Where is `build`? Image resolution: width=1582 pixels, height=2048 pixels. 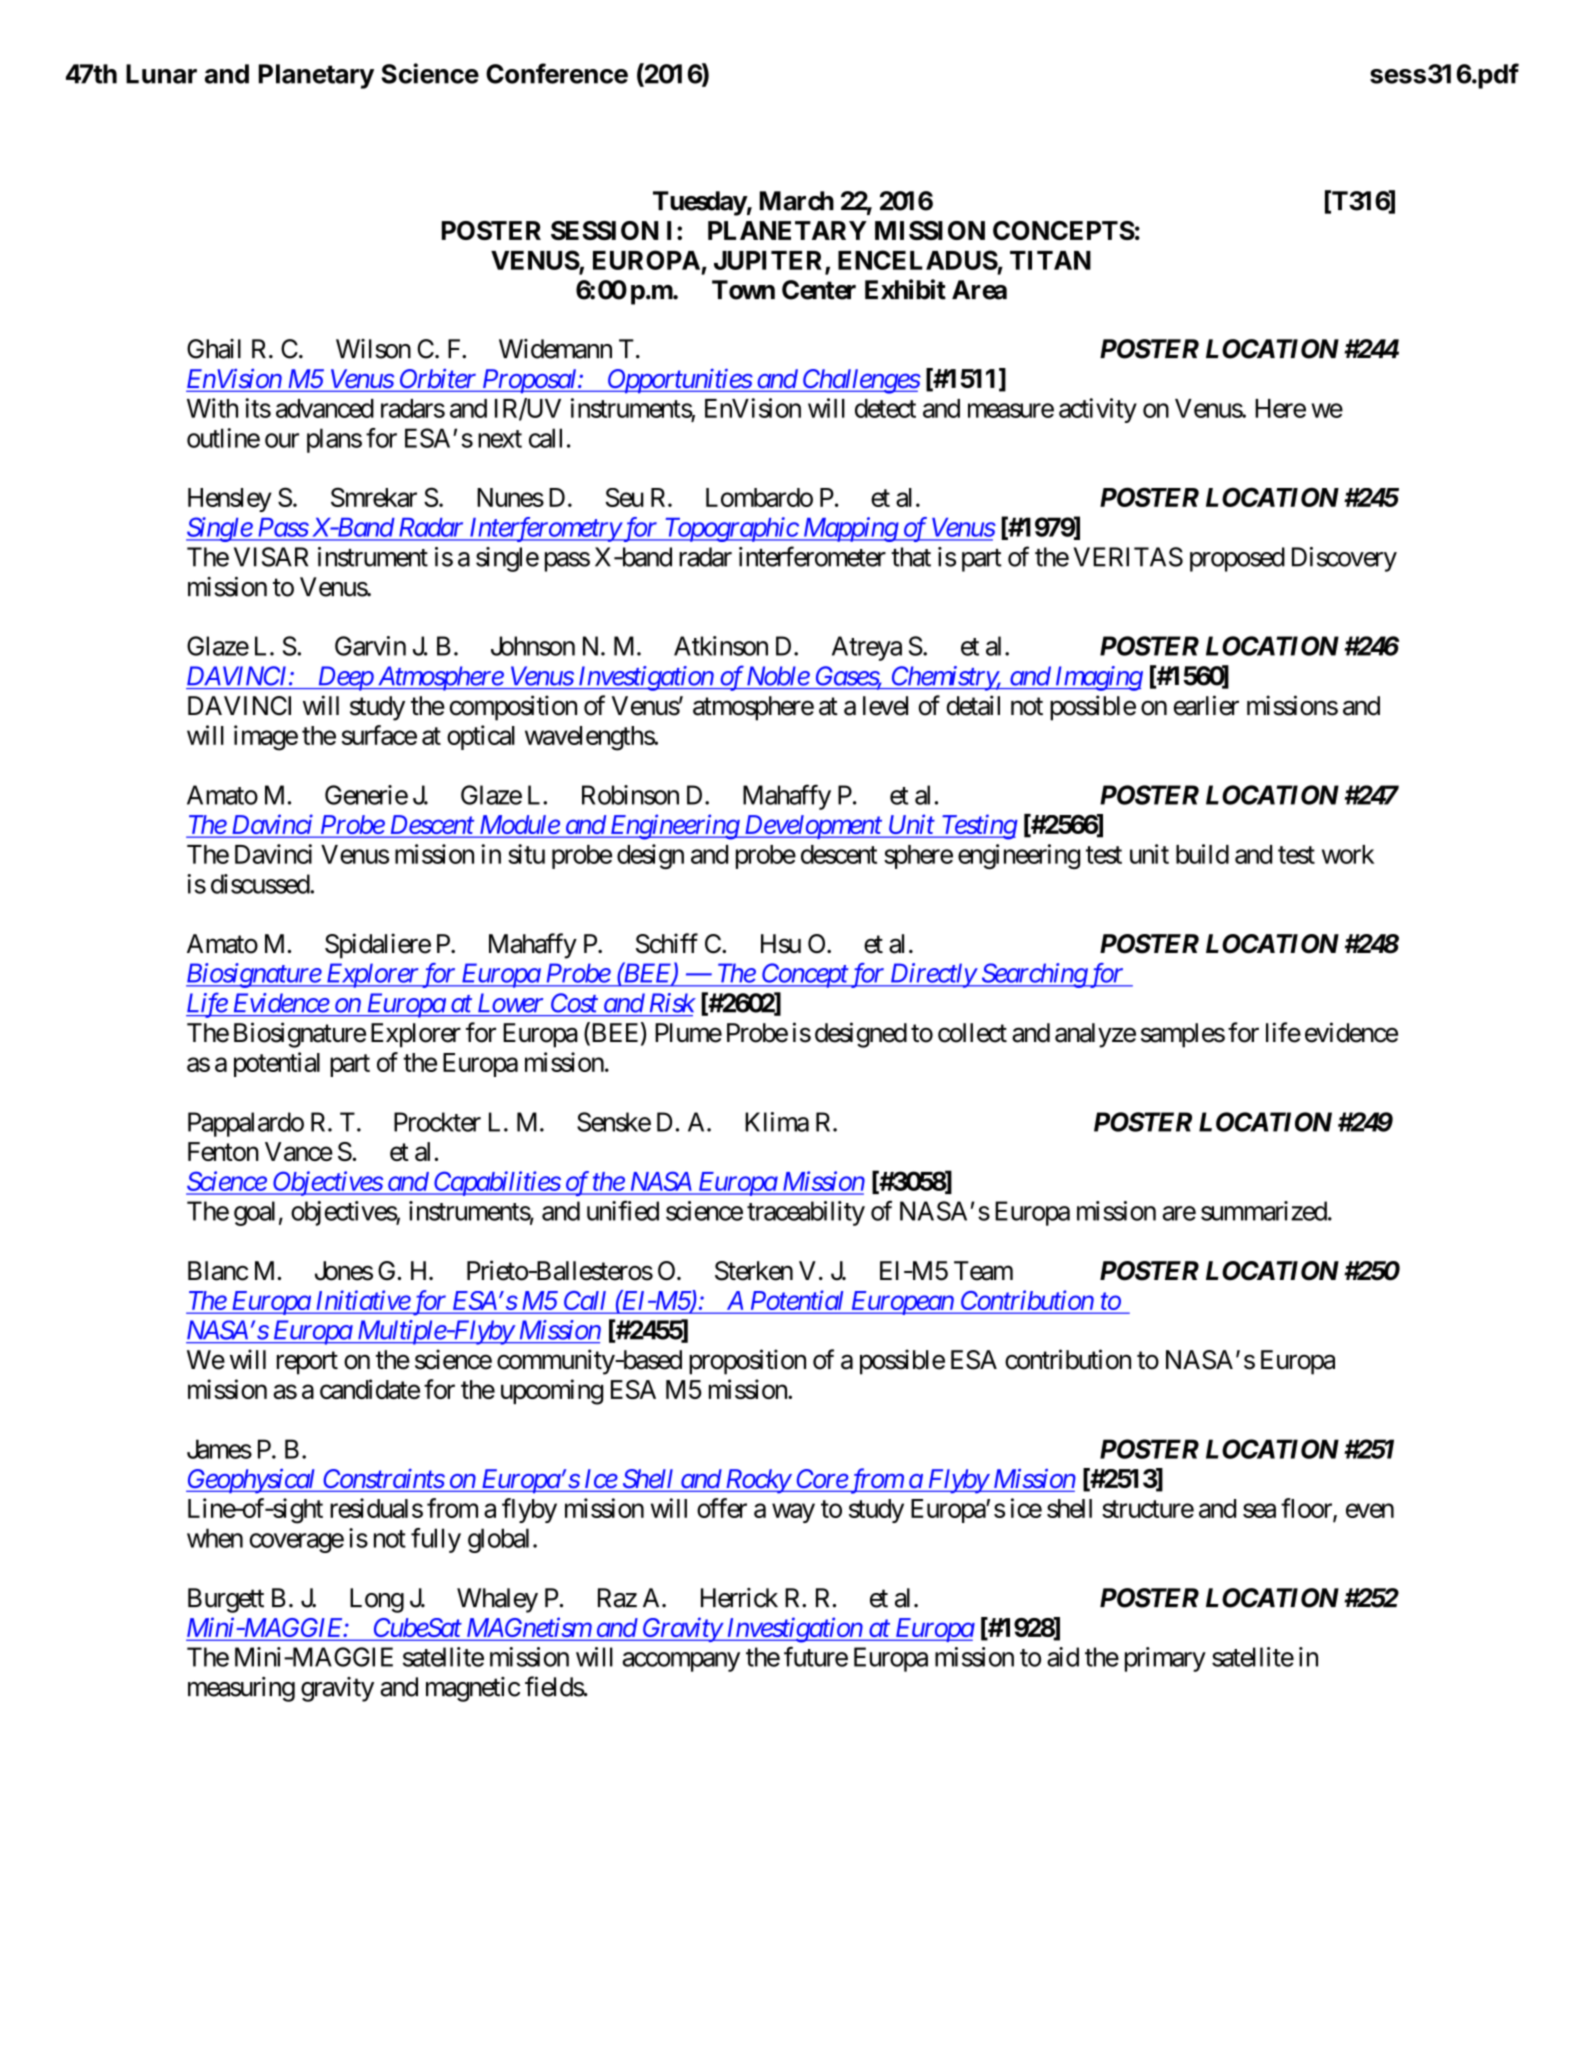
build is located at coordinates (1202, 854).
